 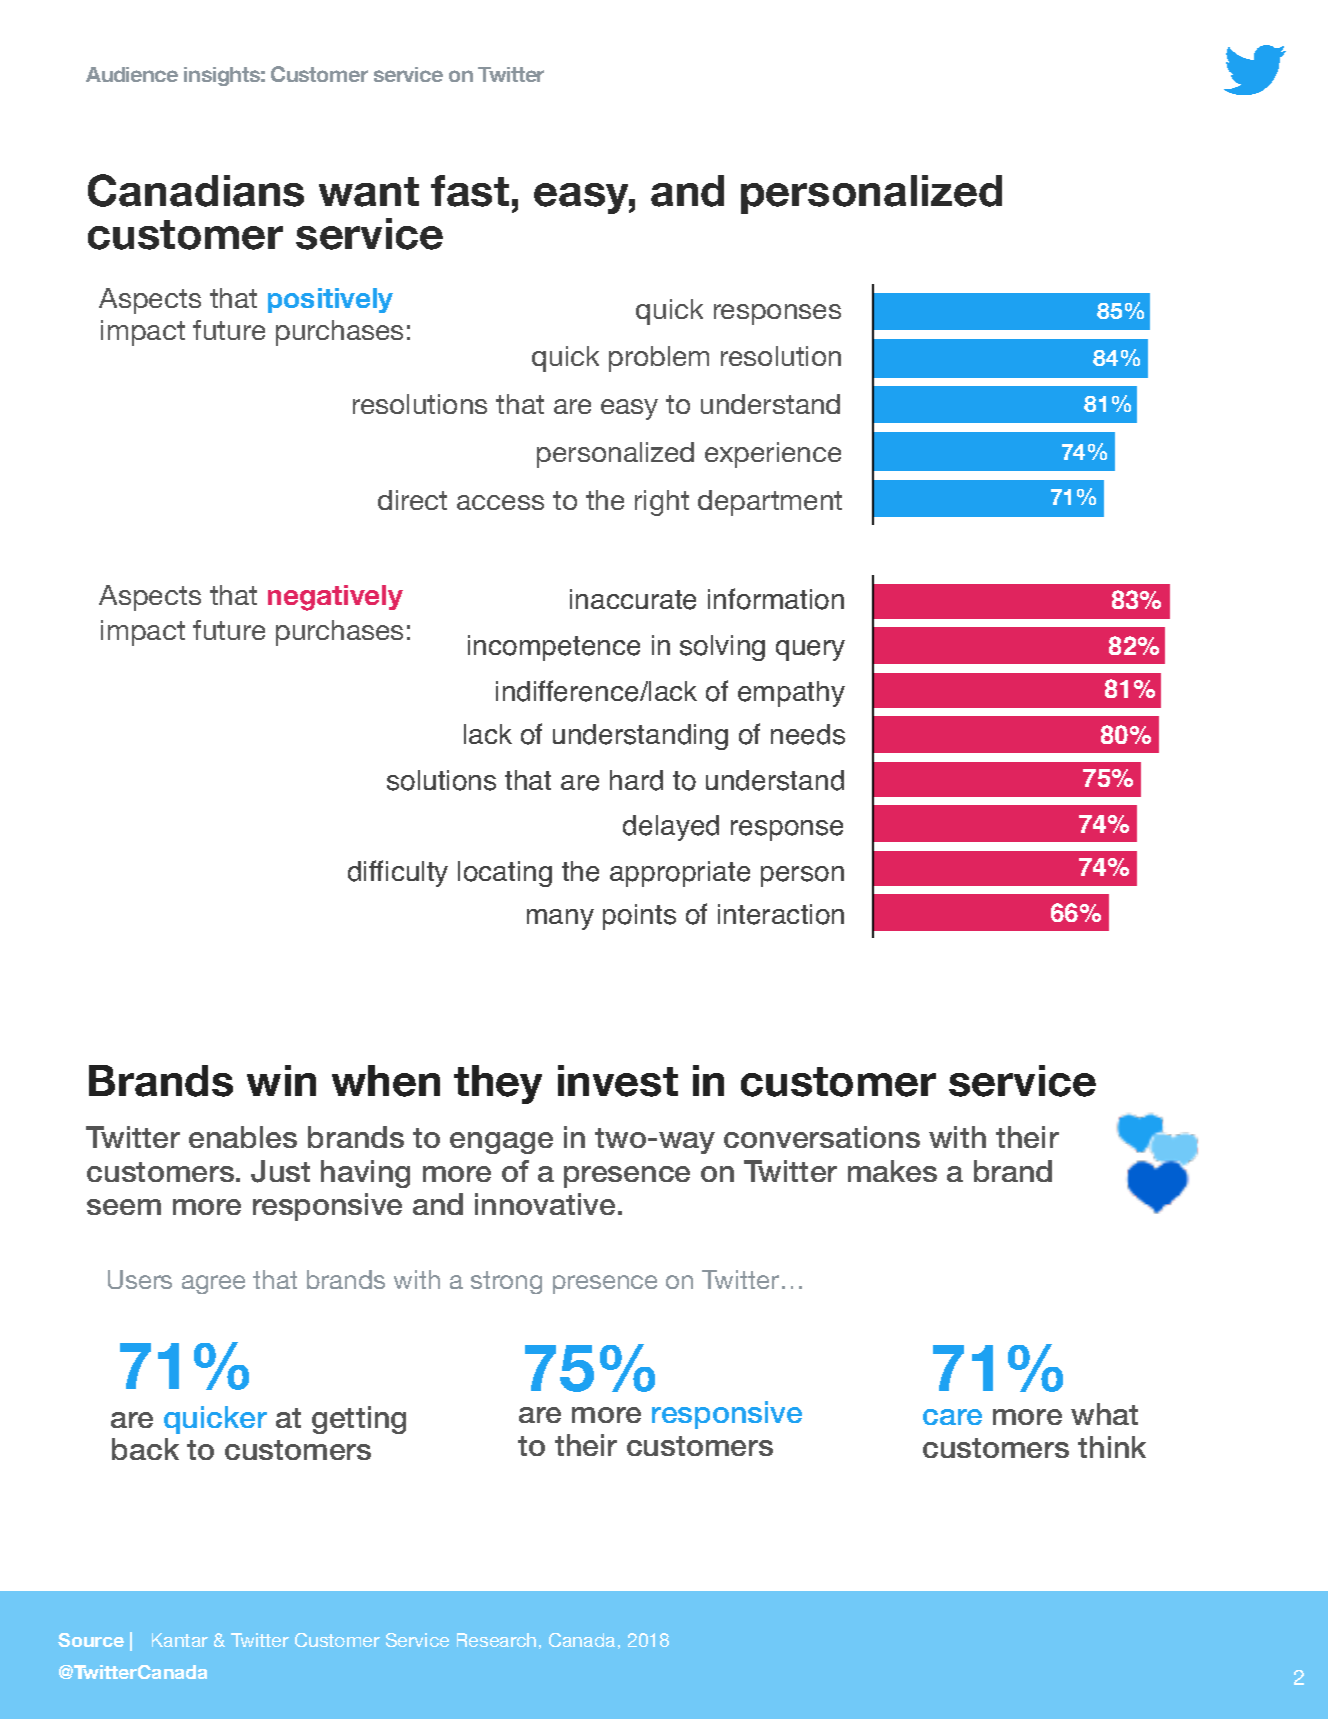 I want to click on innovative, so click(x=545, y=1204).
